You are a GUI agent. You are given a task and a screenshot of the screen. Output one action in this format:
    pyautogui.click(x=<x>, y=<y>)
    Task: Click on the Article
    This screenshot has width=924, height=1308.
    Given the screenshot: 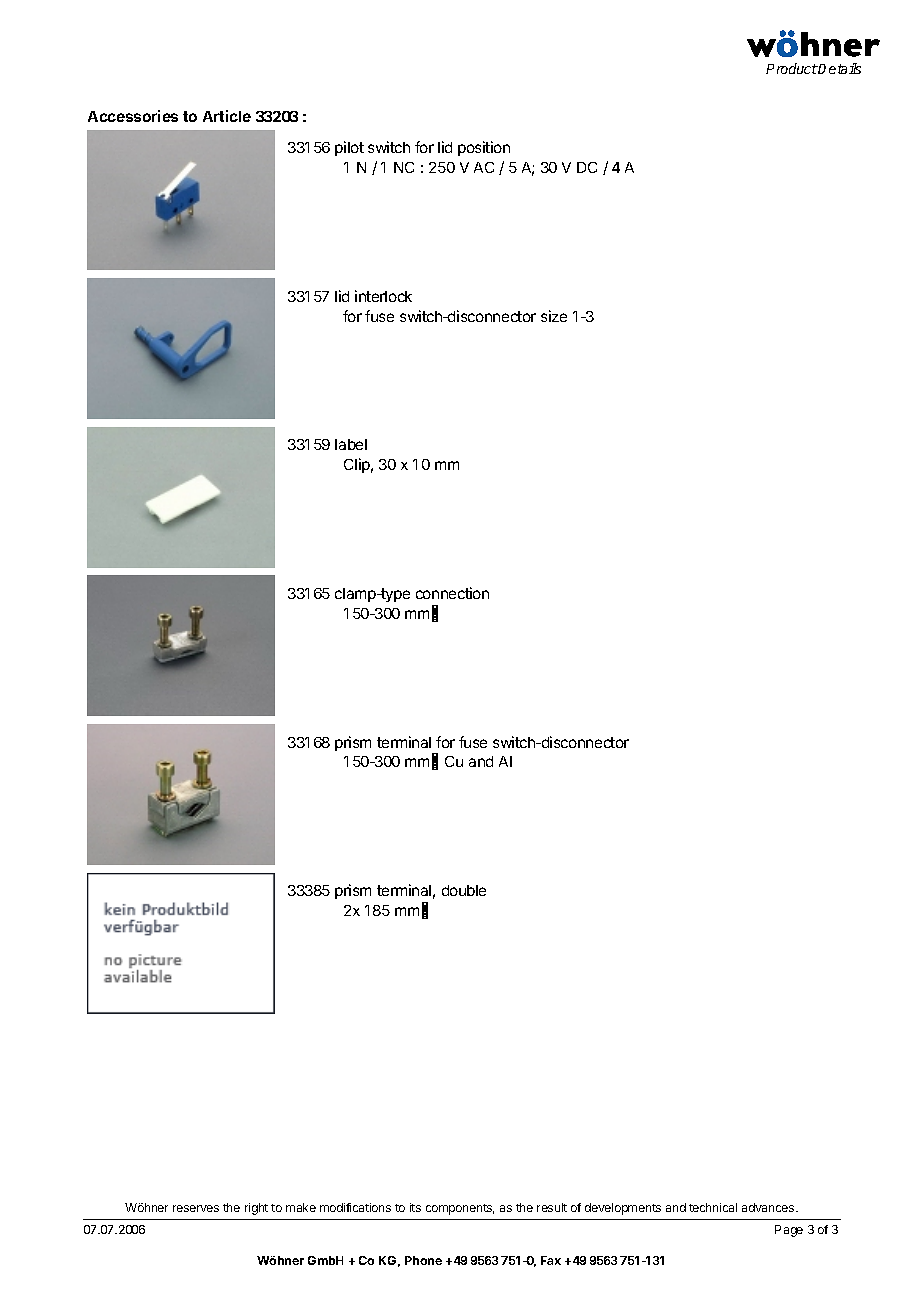 What is the action you would take?
    pyautogui.click(x=227, y=116)
